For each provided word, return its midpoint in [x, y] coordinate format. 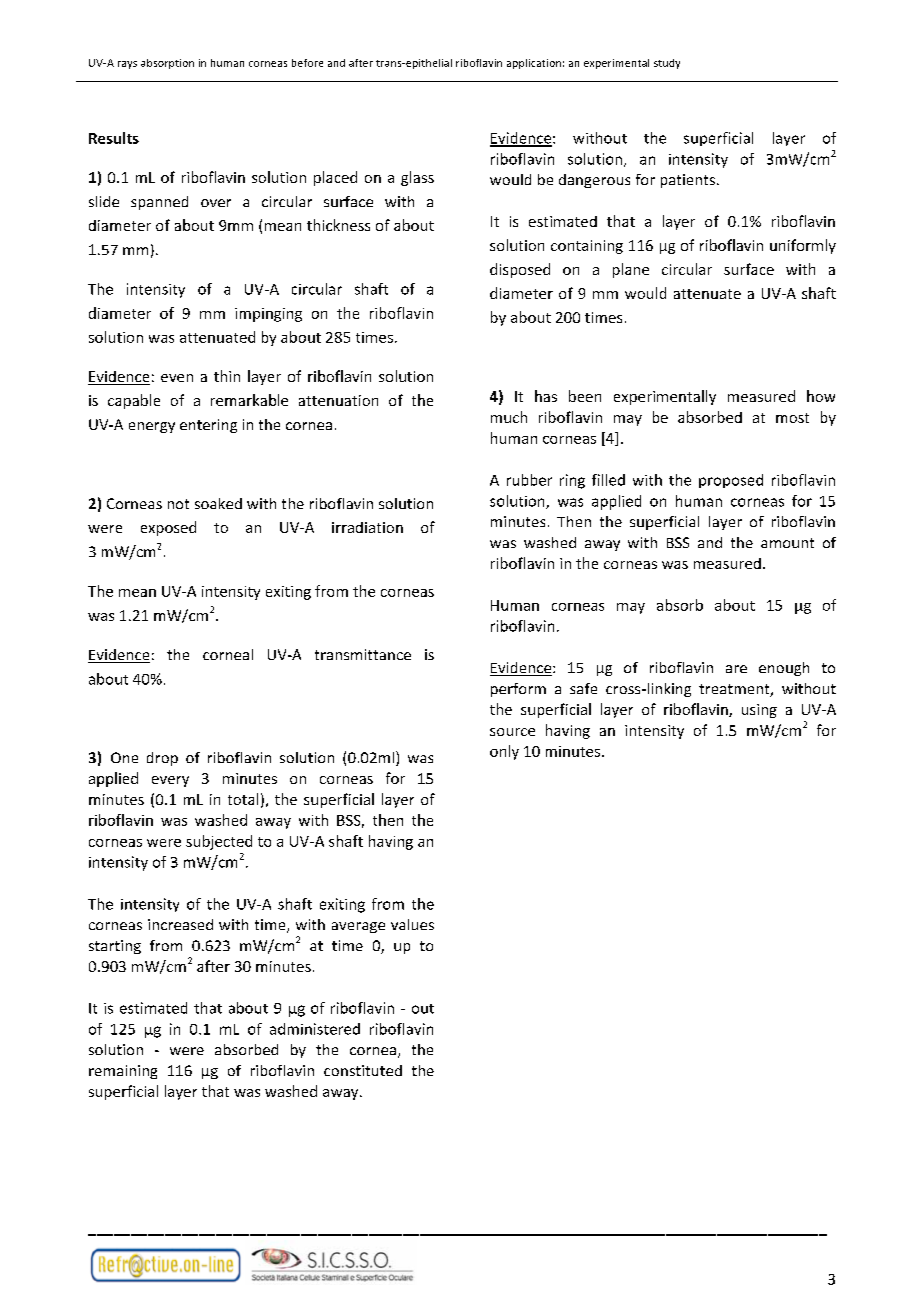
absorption [167, 64]
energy [152, 427]
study [667, 64]
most [792, 418]
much [509, 417]
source [512, 732]
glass [417, 178]
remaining [123, 1072]
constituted [363, 1070]
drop [162, 759]
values [412, 924]
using [759, 711]
